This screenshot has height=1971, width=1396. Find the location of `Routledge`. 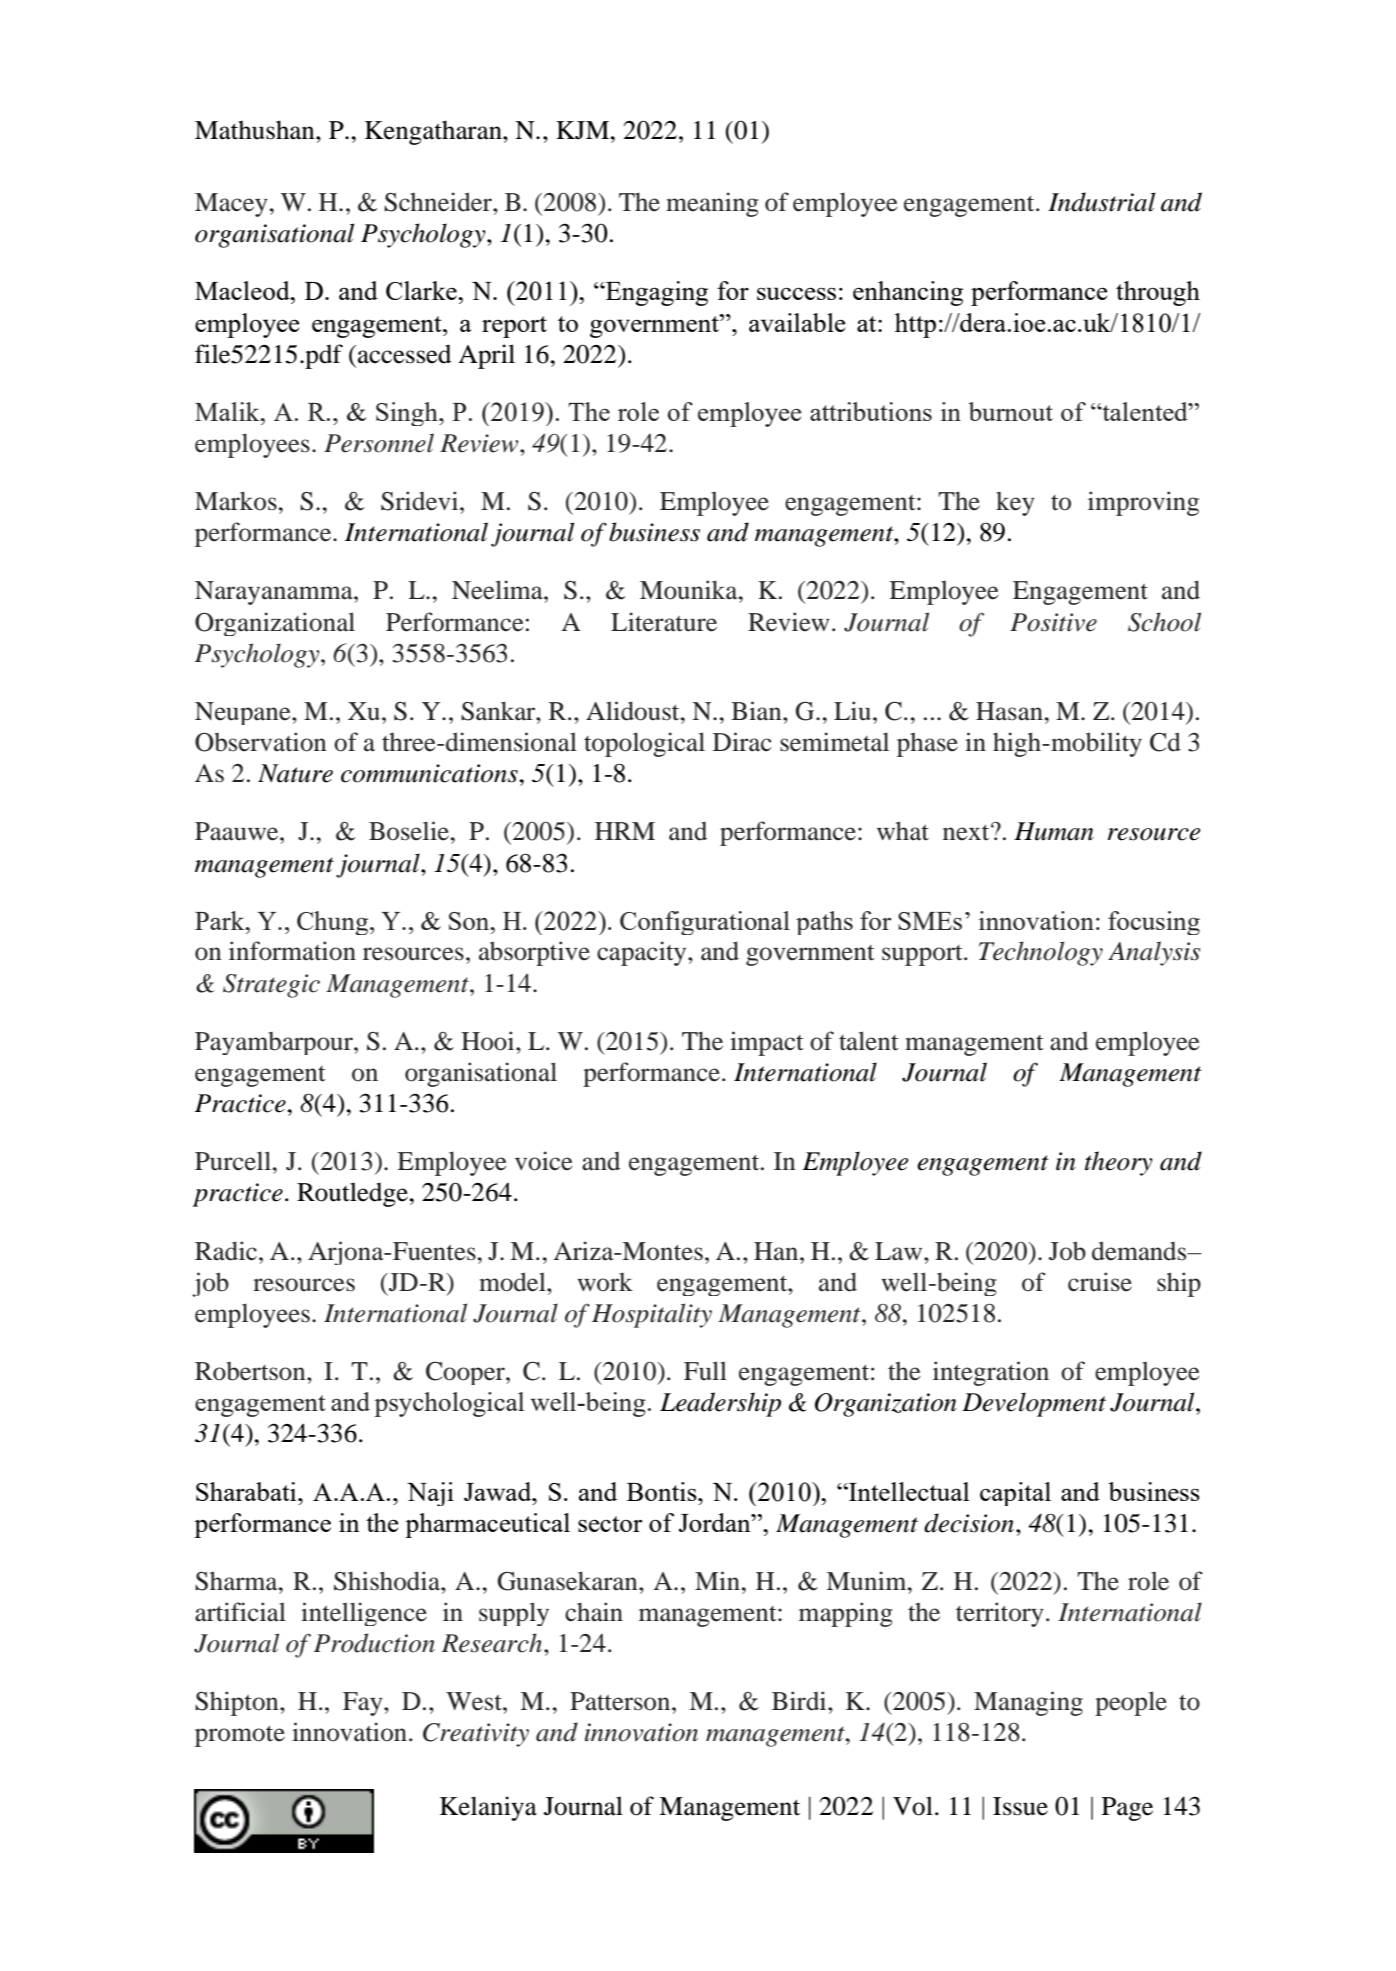

Routledge is located at coordinates (353, 1194).
